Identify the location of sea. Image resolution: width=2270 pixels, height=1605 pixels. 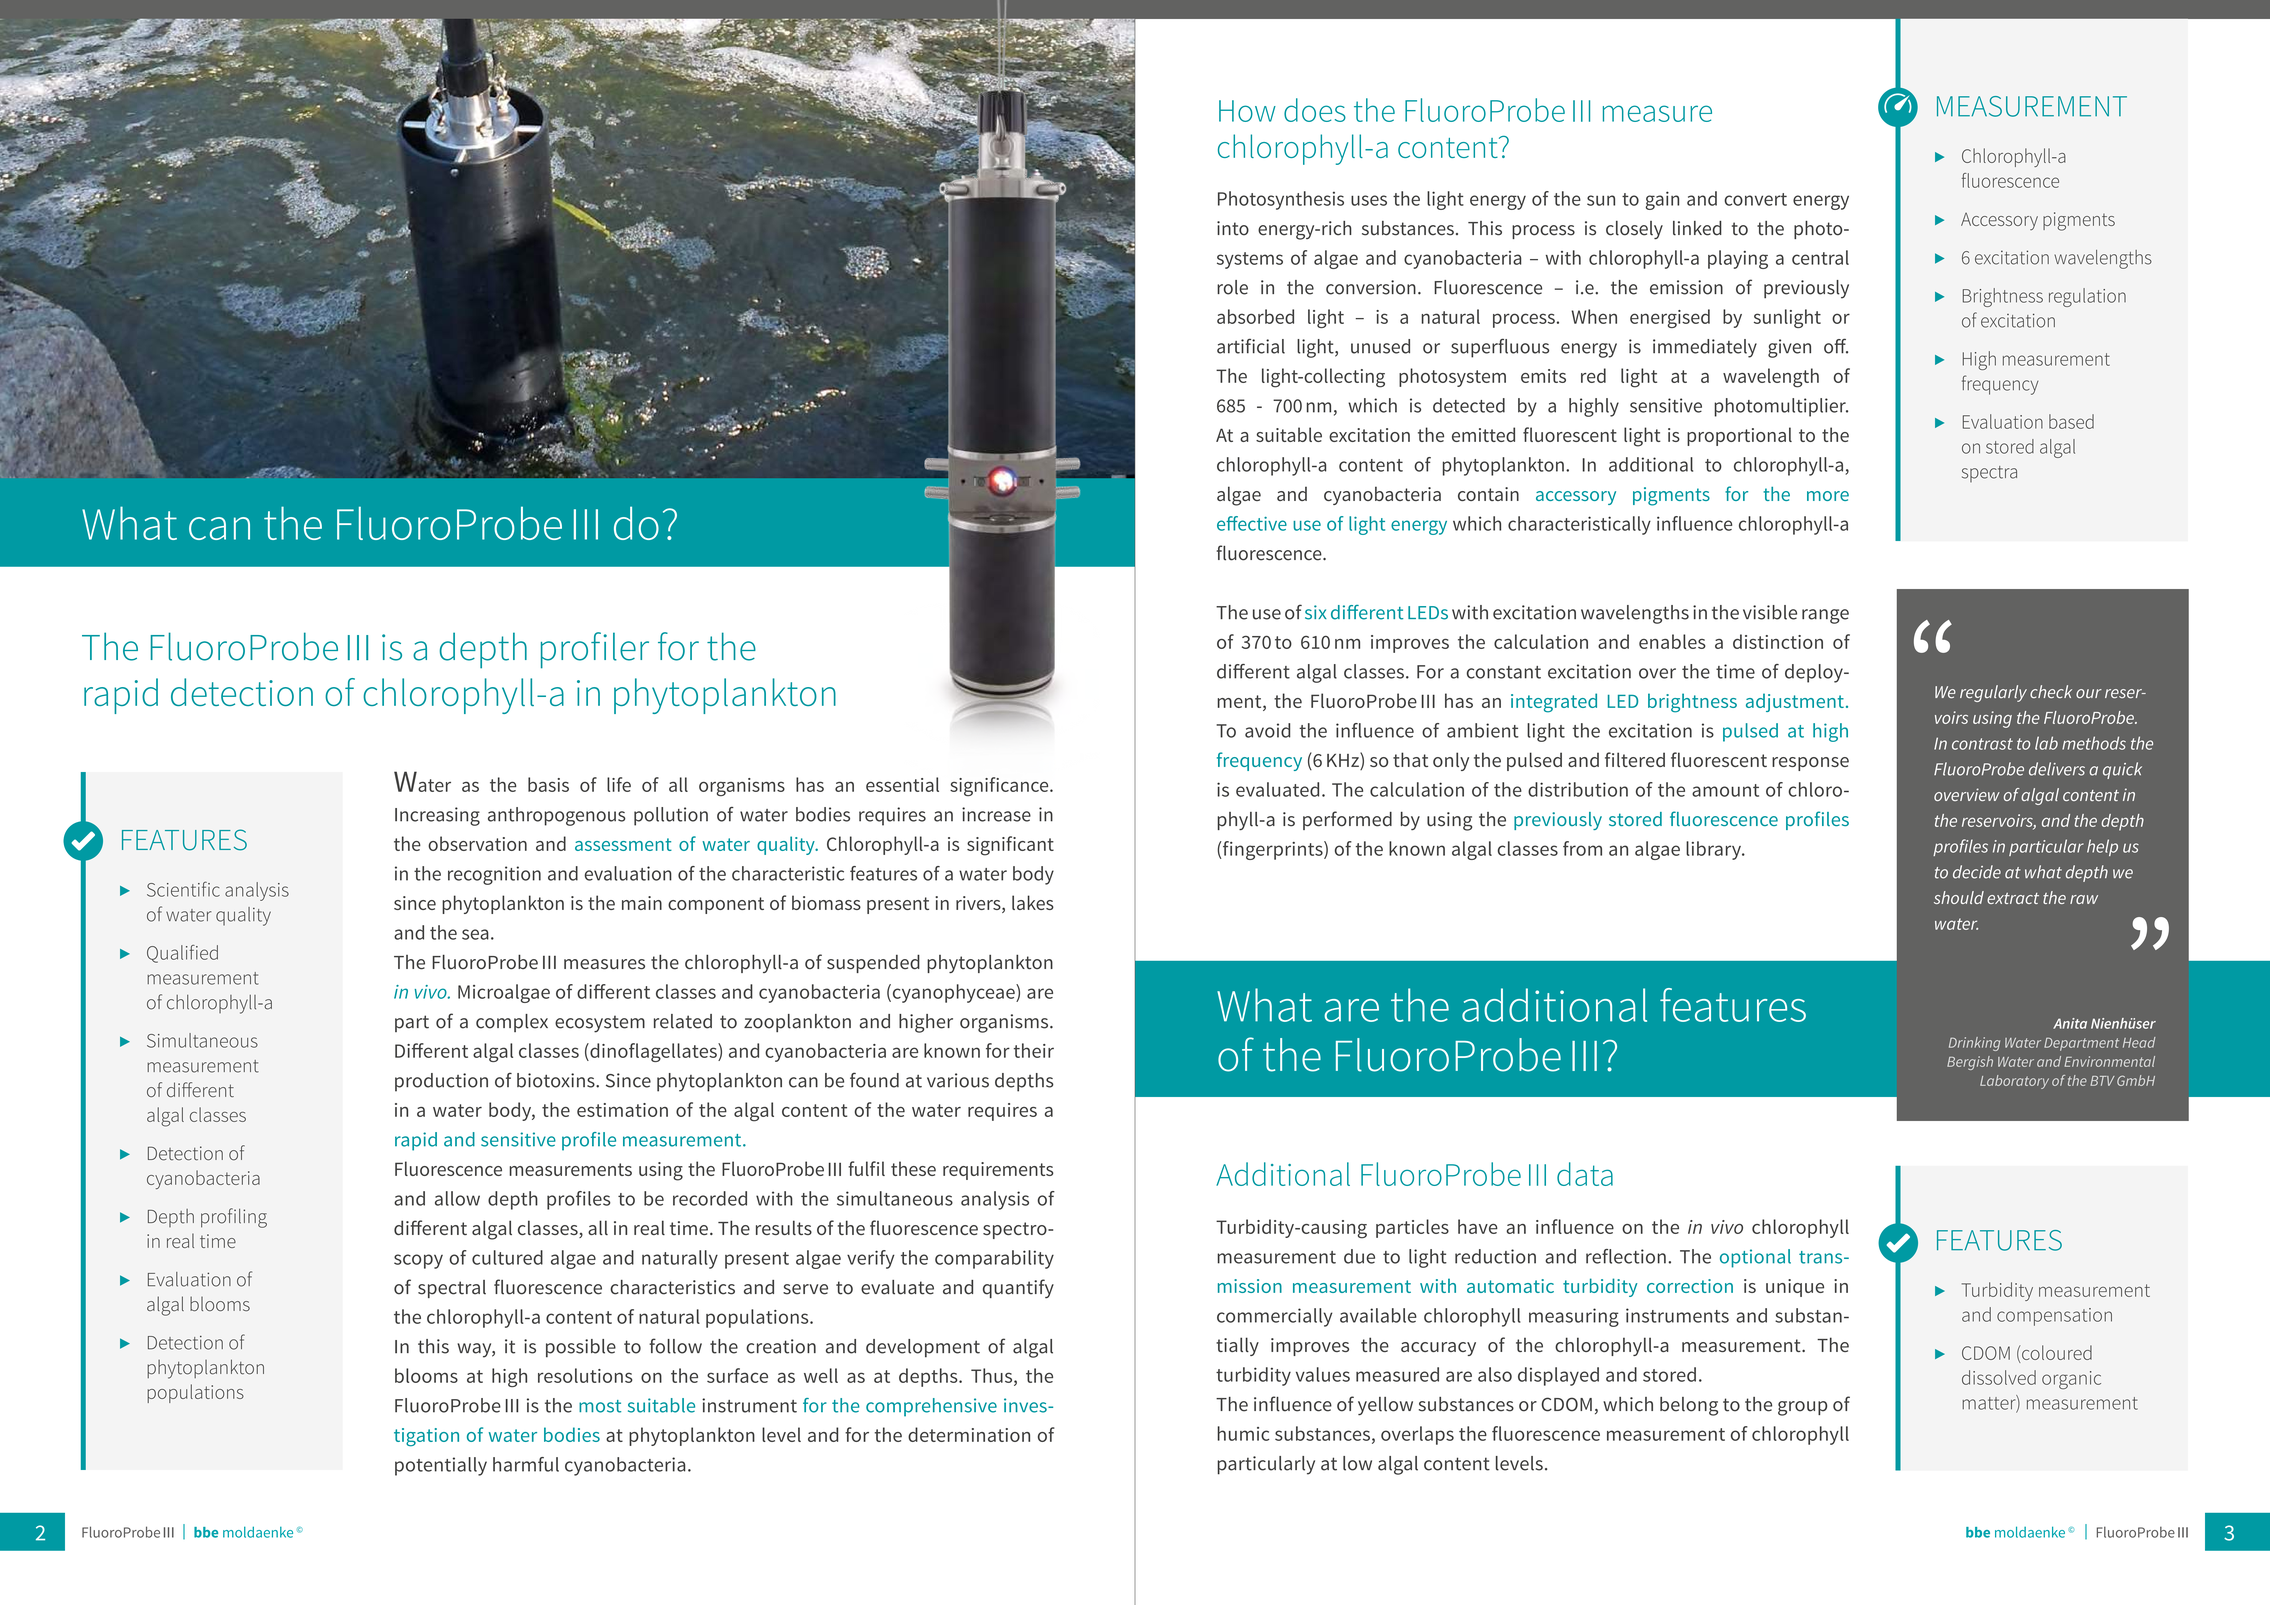
(475, 934).
